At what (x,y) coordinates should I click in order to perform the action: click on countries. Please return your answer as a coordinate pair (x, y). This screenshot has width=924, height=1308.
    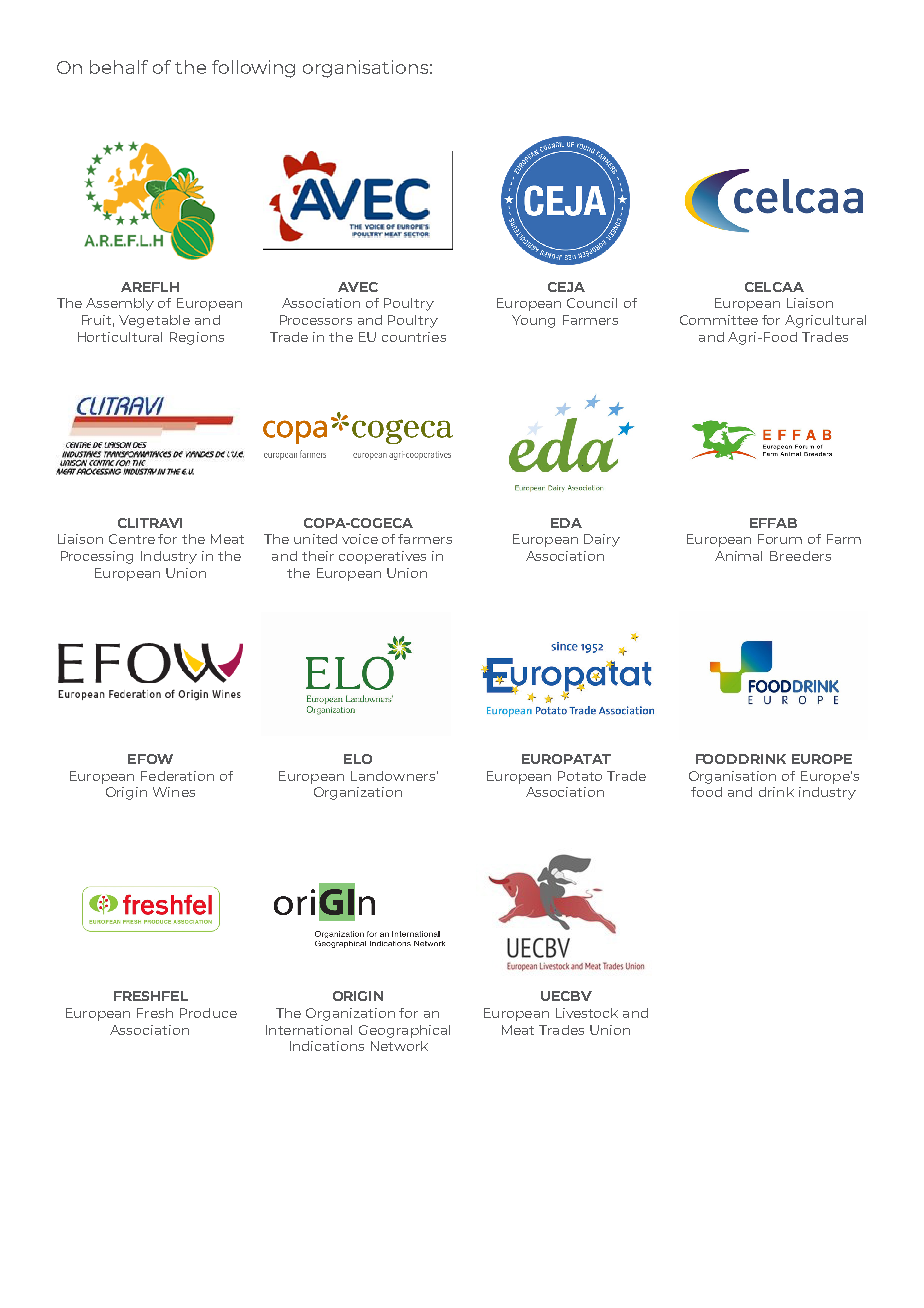
    Looking at the image, I should click on (414, 337).
